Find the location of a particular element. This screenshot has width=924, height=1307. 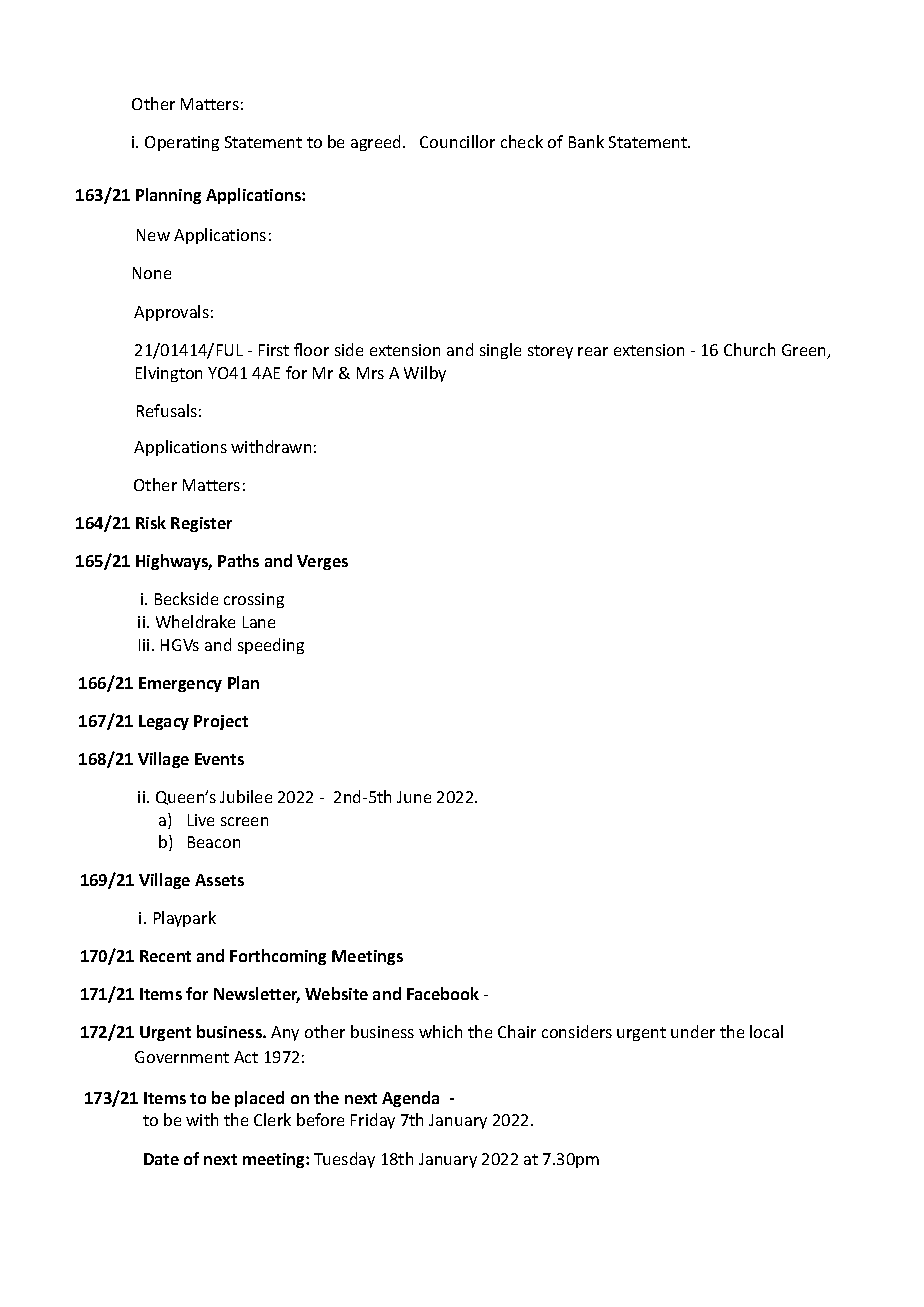

Verges is located at coordinates (322, 562).
